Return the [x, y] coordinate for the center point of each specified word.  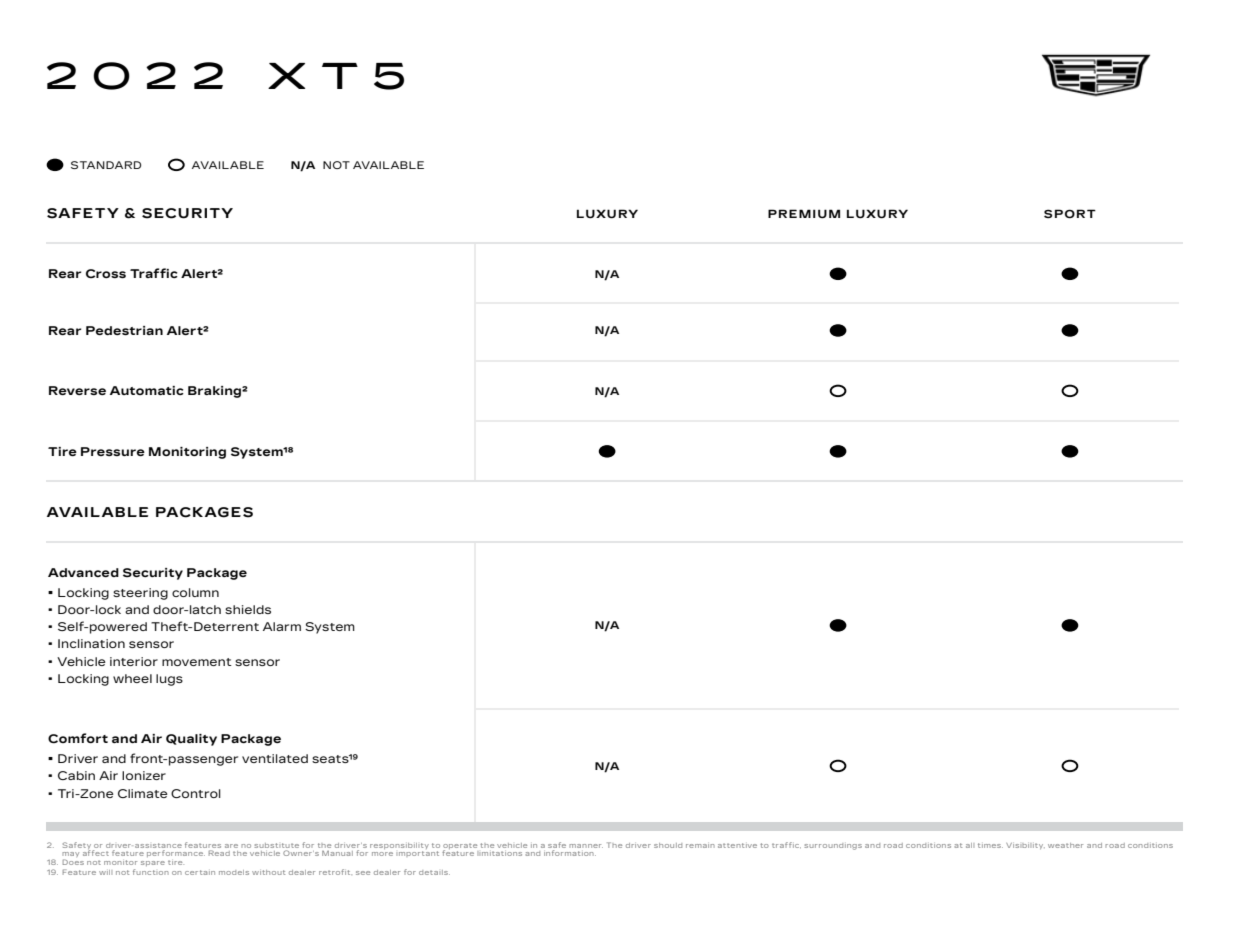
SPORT [1070, 214]
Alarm [282, 626]
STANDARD [106, 165]
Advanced [83, 572]
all [970, 845]
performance [176, 853]
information [570, 853]
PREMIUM [804, 213]
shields [248, 609]
